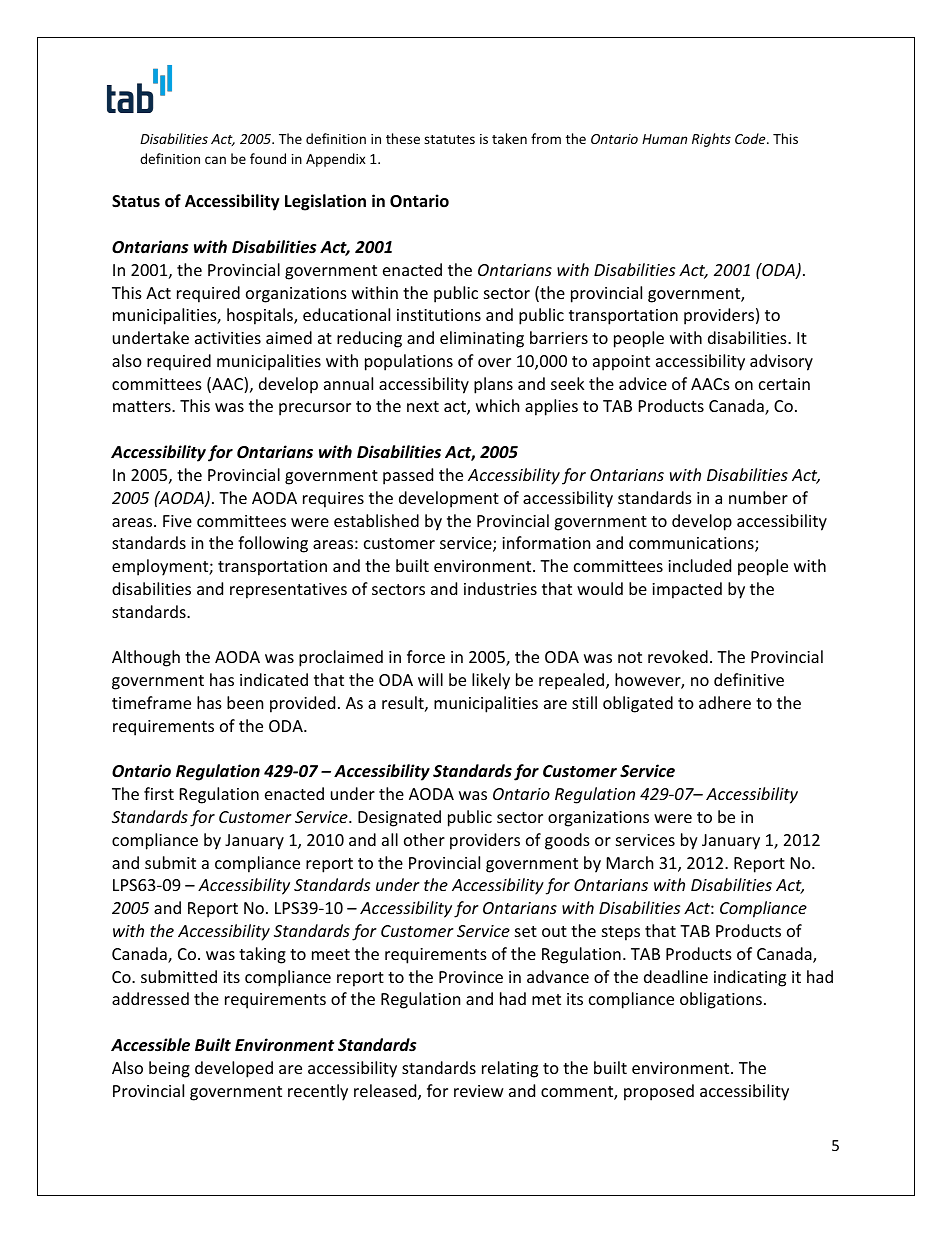 The image size is (952, 1233). What do you see at coordinates (479, 1091) in the document?
I see `review` at bounding box center [479, 1091].
